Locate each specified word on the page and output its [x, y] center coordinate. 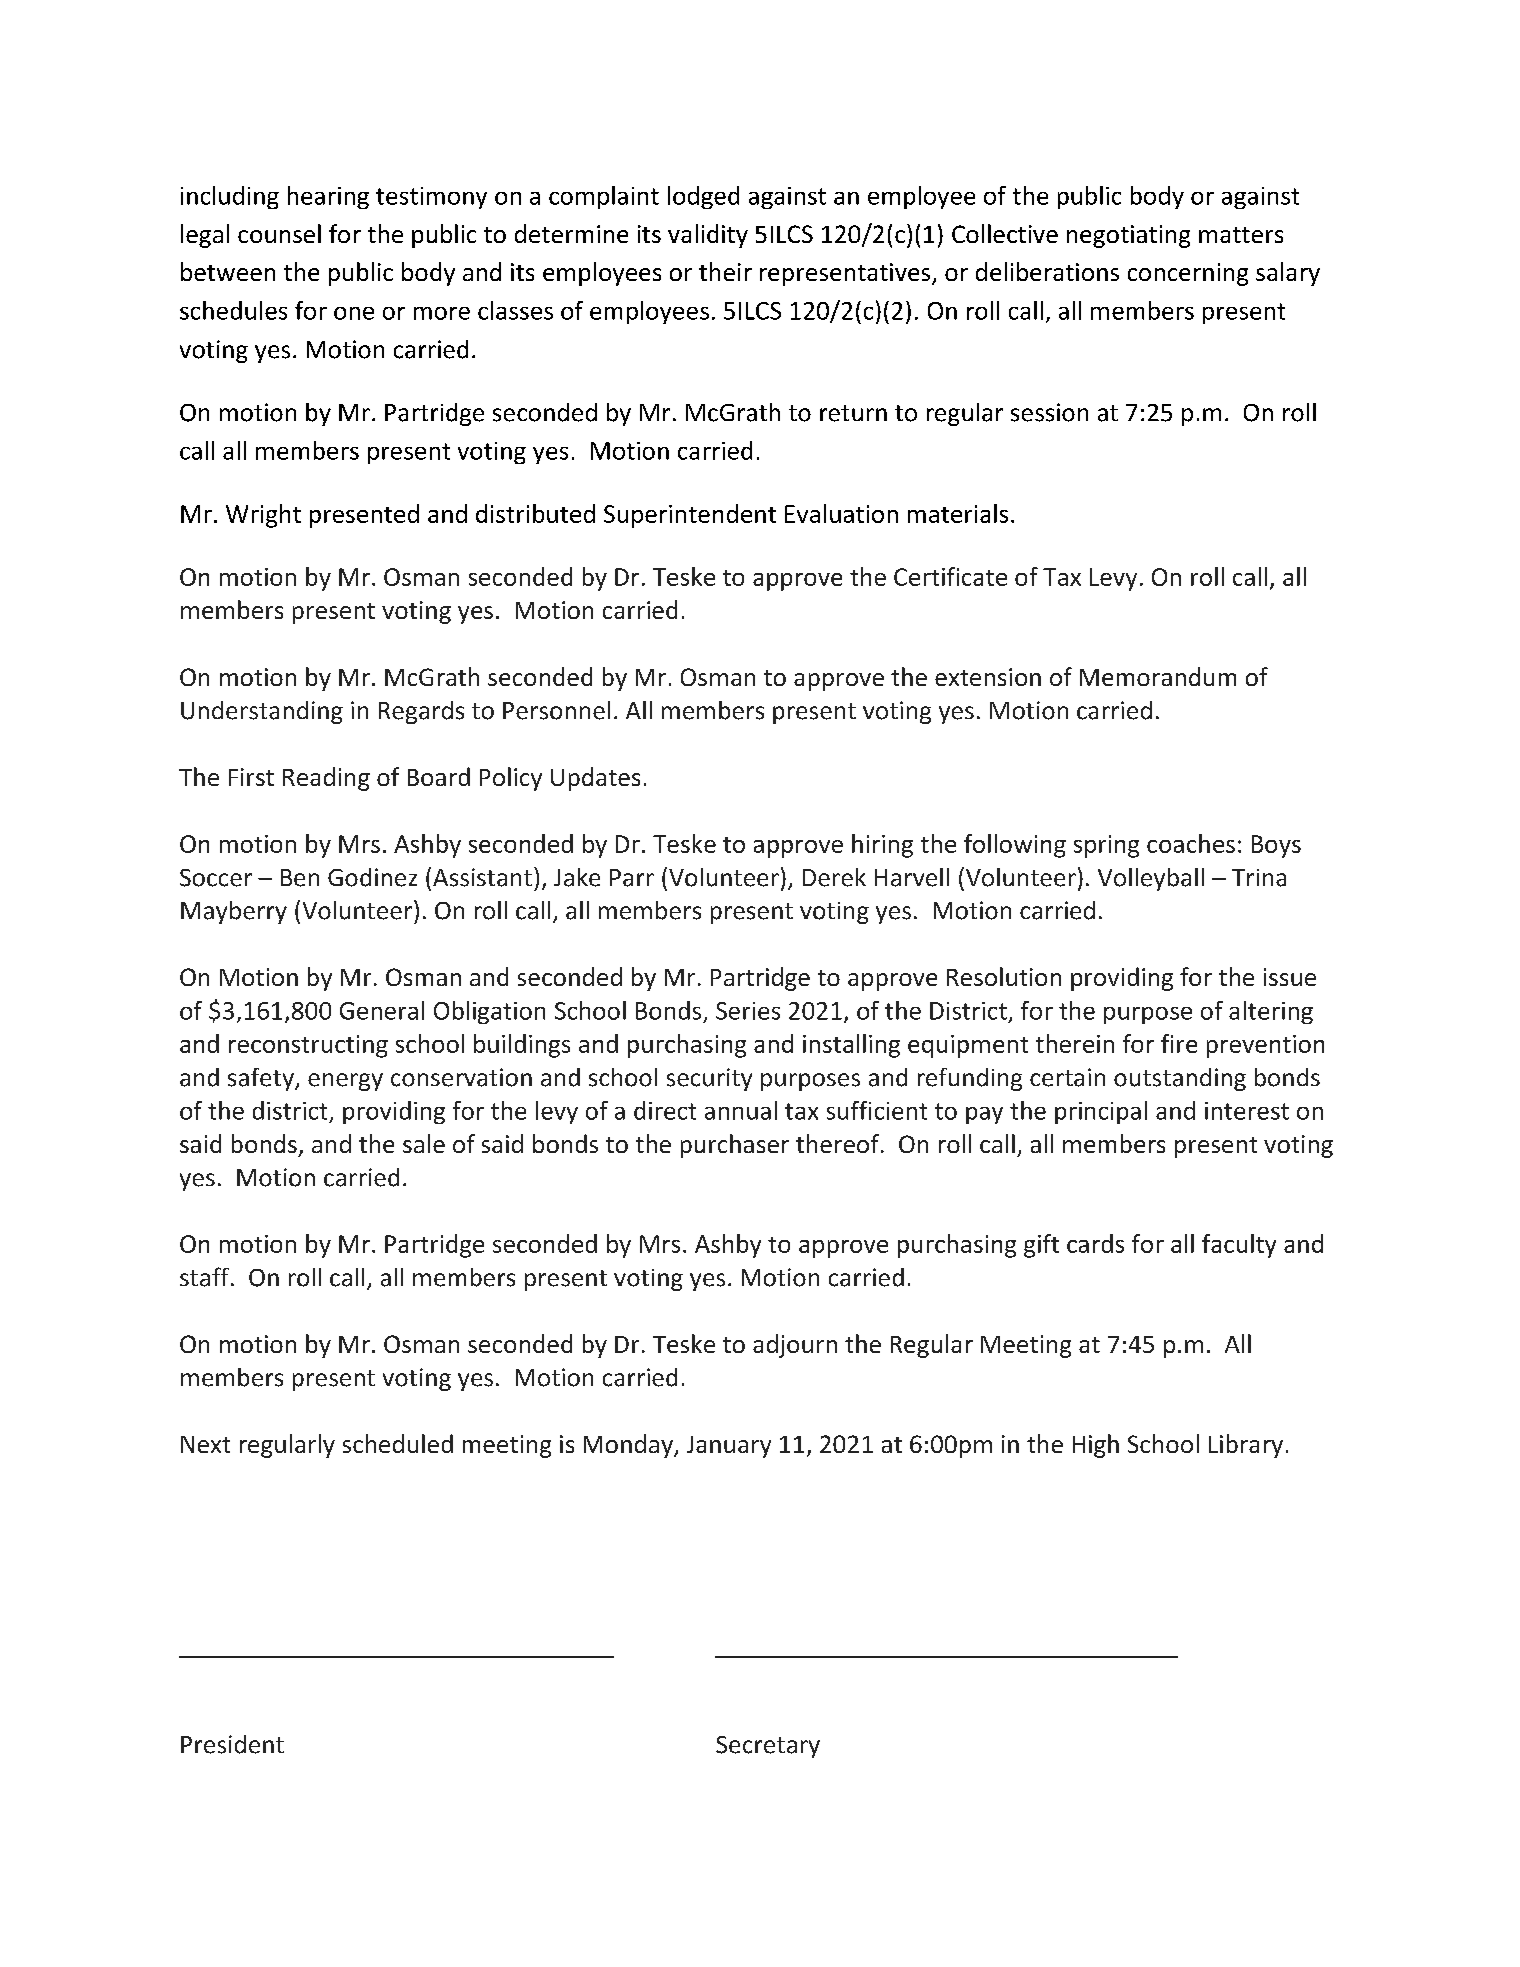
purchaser [735, 1146]
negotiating [1128, 236]
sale [424, 1143]
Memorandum [1158, 676]
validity [708, 236]
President [232, 1744]
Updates [595, 779]
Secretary [768, 1747]
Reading [326, 779]
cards [1095, 1243]
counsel [279, 233]
